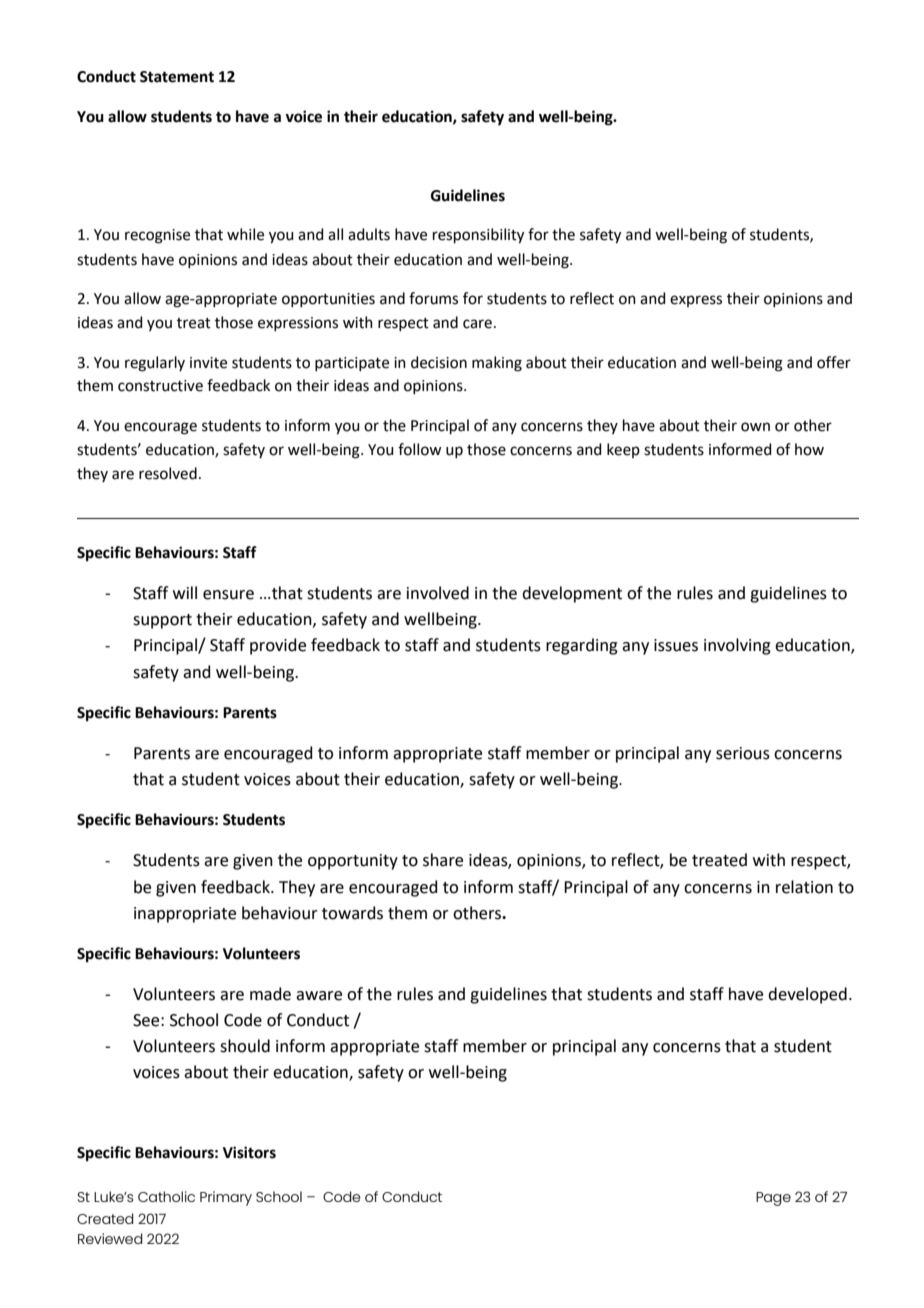 The height and width of the screenshot is (1308, 924). What do you see at coordinates (249, 1152) in the screenshot?
I see `Visitors` at bounding box center [249, 1152].
